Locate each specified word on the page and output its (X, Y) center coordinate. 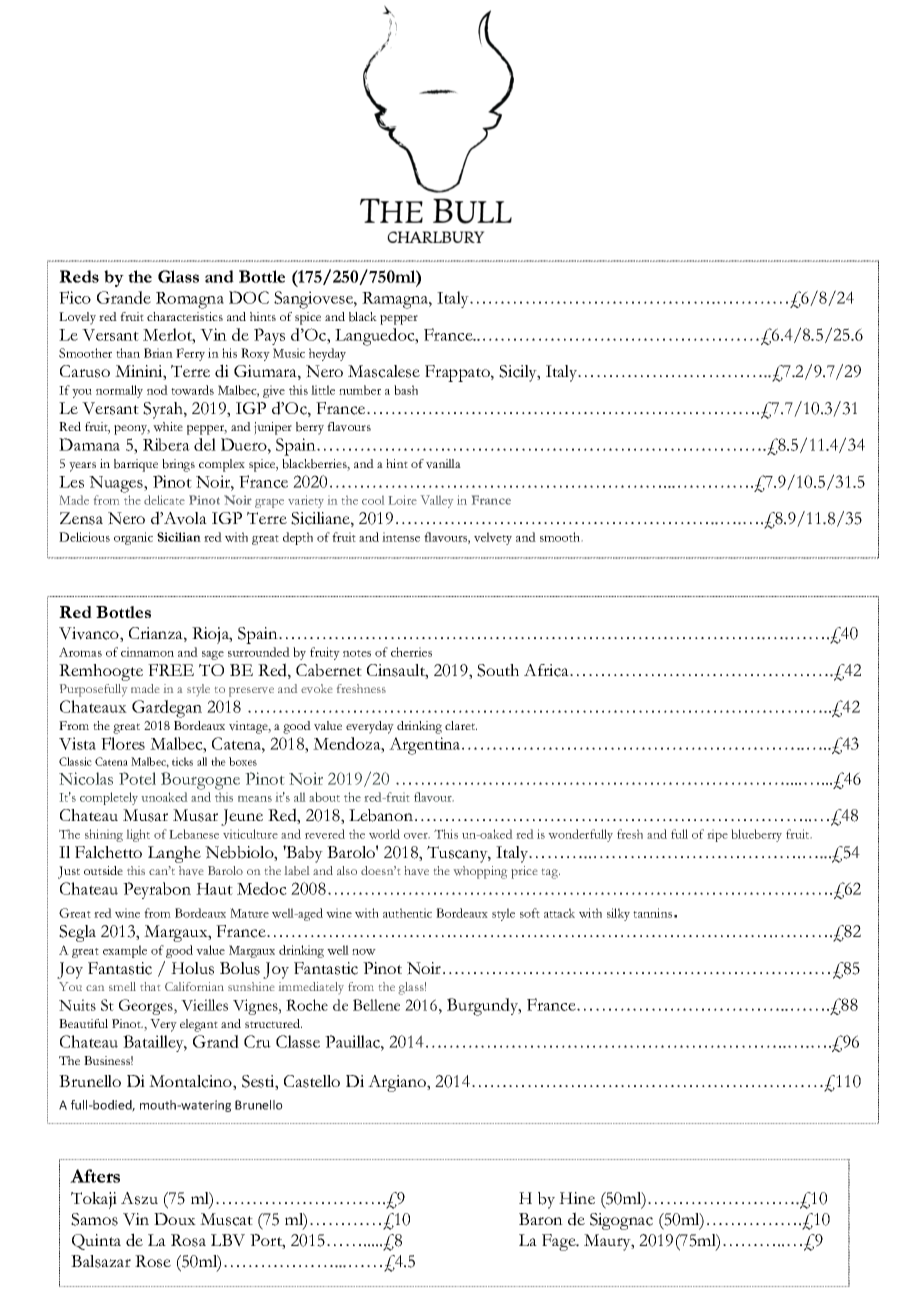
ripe (717, 835)
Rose (153, 1261)
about (324, 797)
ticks (182, 761)
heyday (327, 354)
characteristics (185, 316)
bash (406, 390)
